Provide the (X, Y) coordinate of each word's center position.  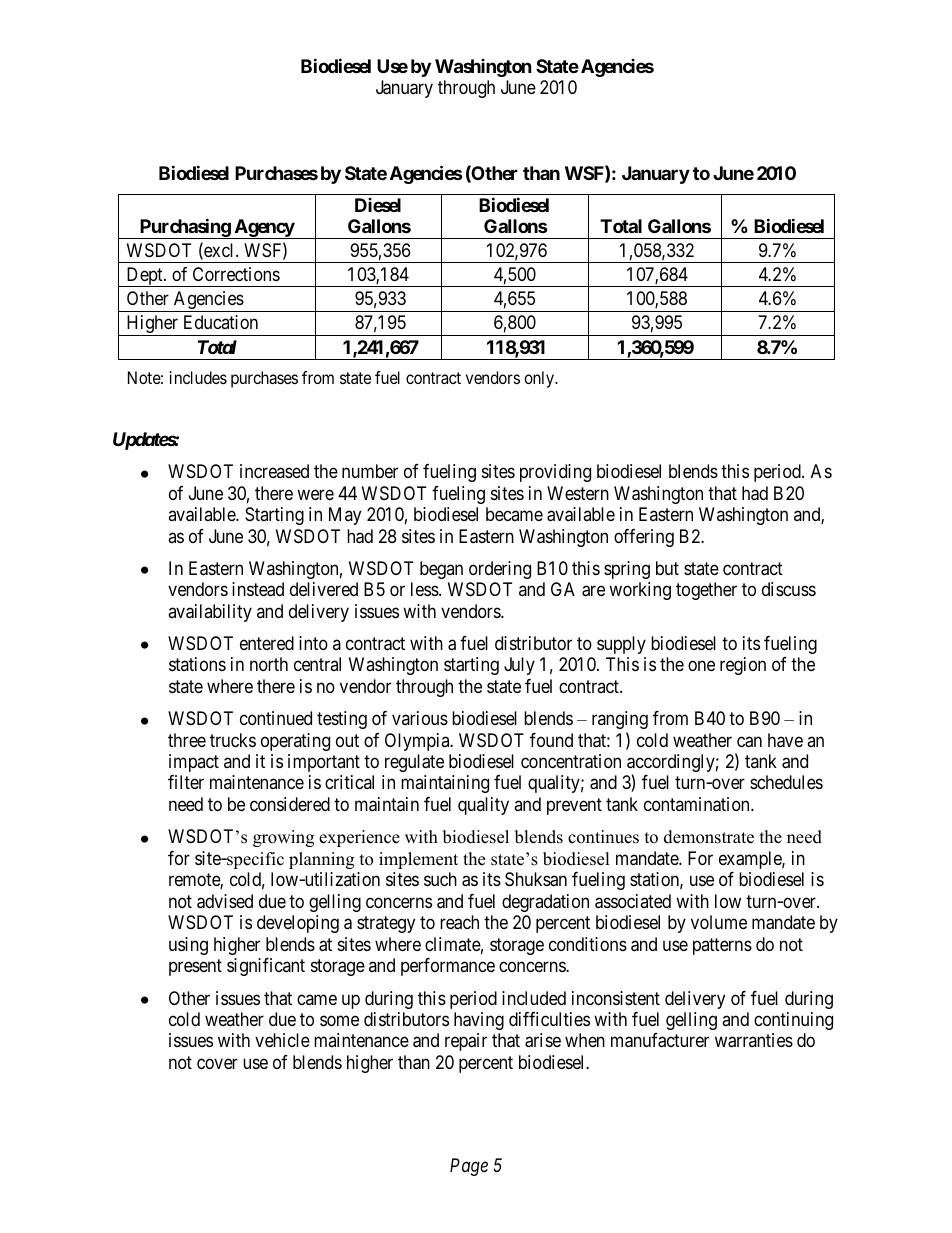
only (540, 379)
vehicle (282, 1040)
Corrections (236, 274)
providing (555, 473)
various (420, 718)
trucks (233, 740)
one (701, 666)
